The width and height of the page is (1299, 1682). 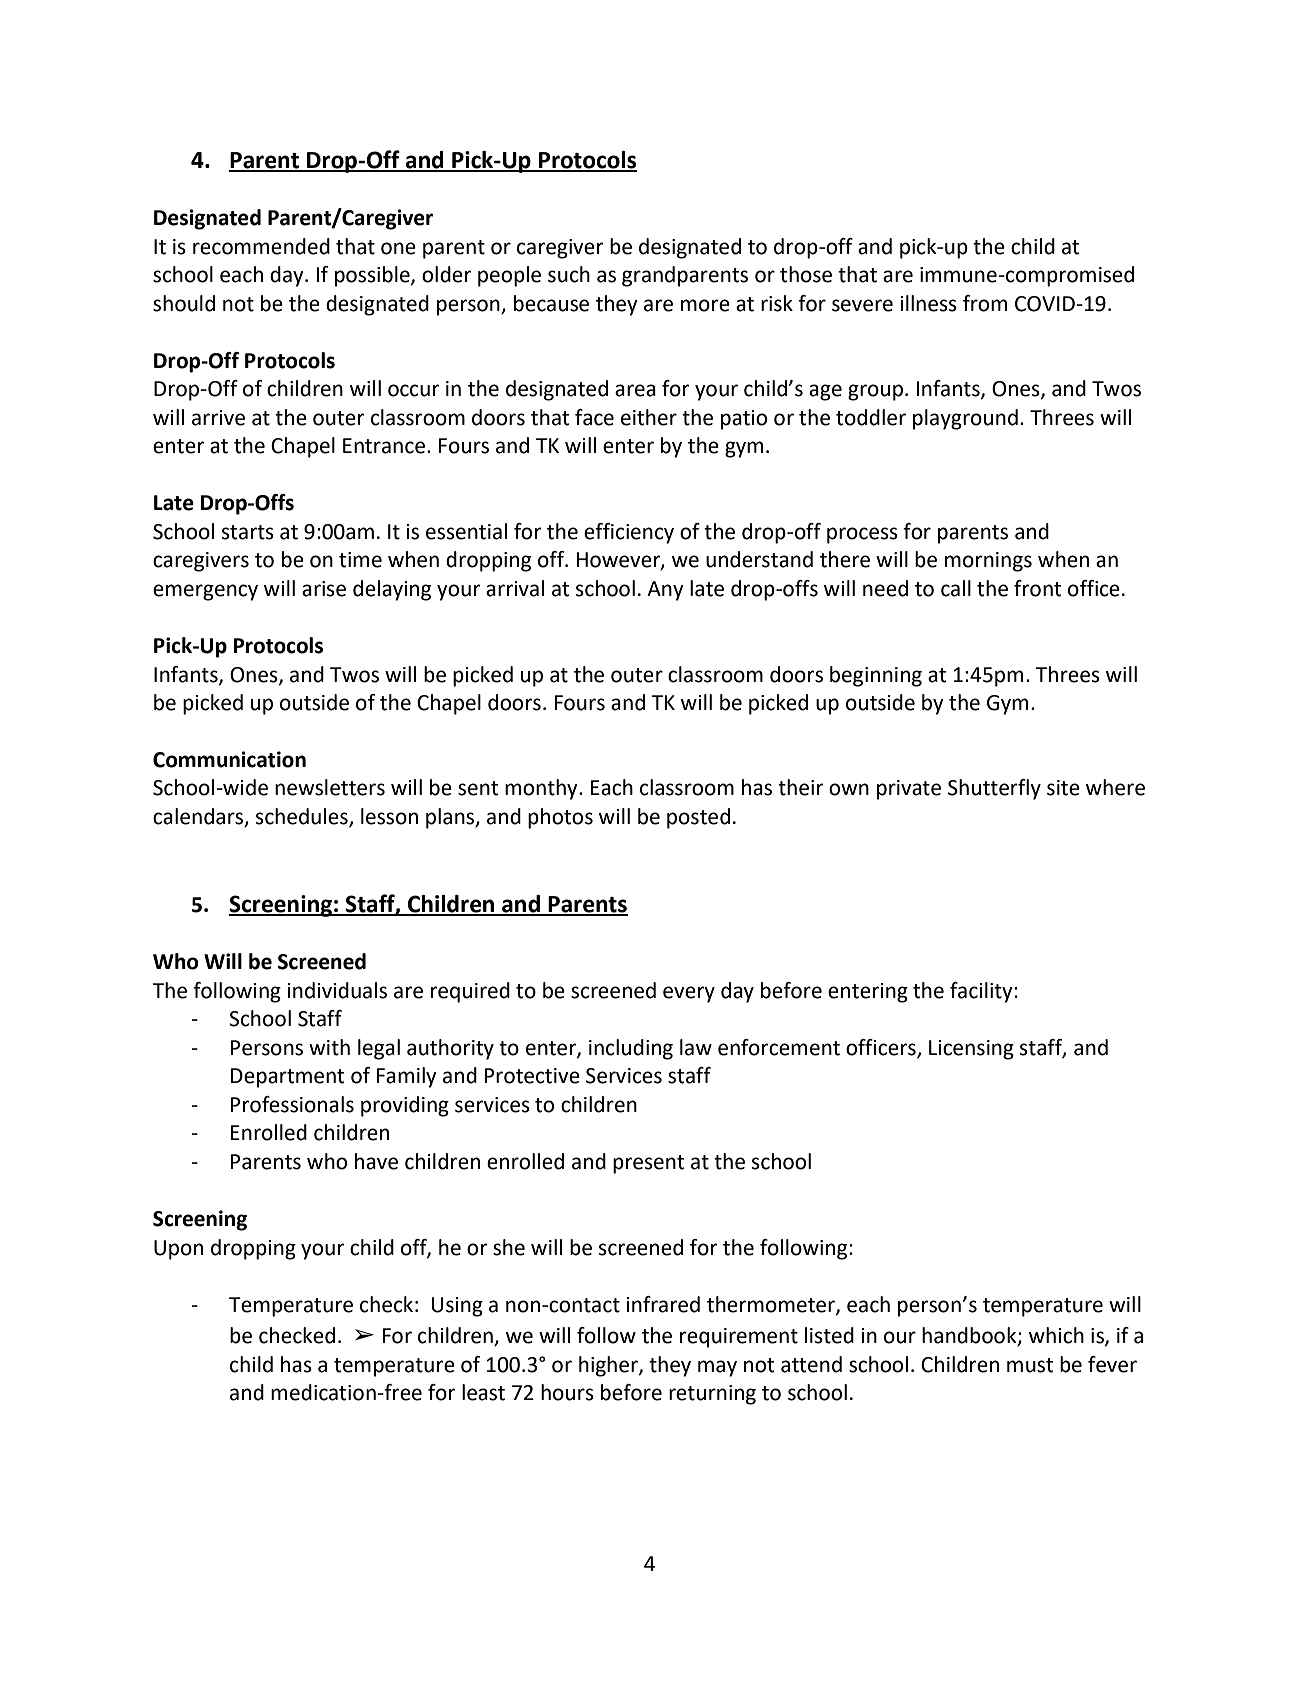 What do you see at coordinates (705, 305) in the page?
I see `more` at bounding box center [705, 305].
